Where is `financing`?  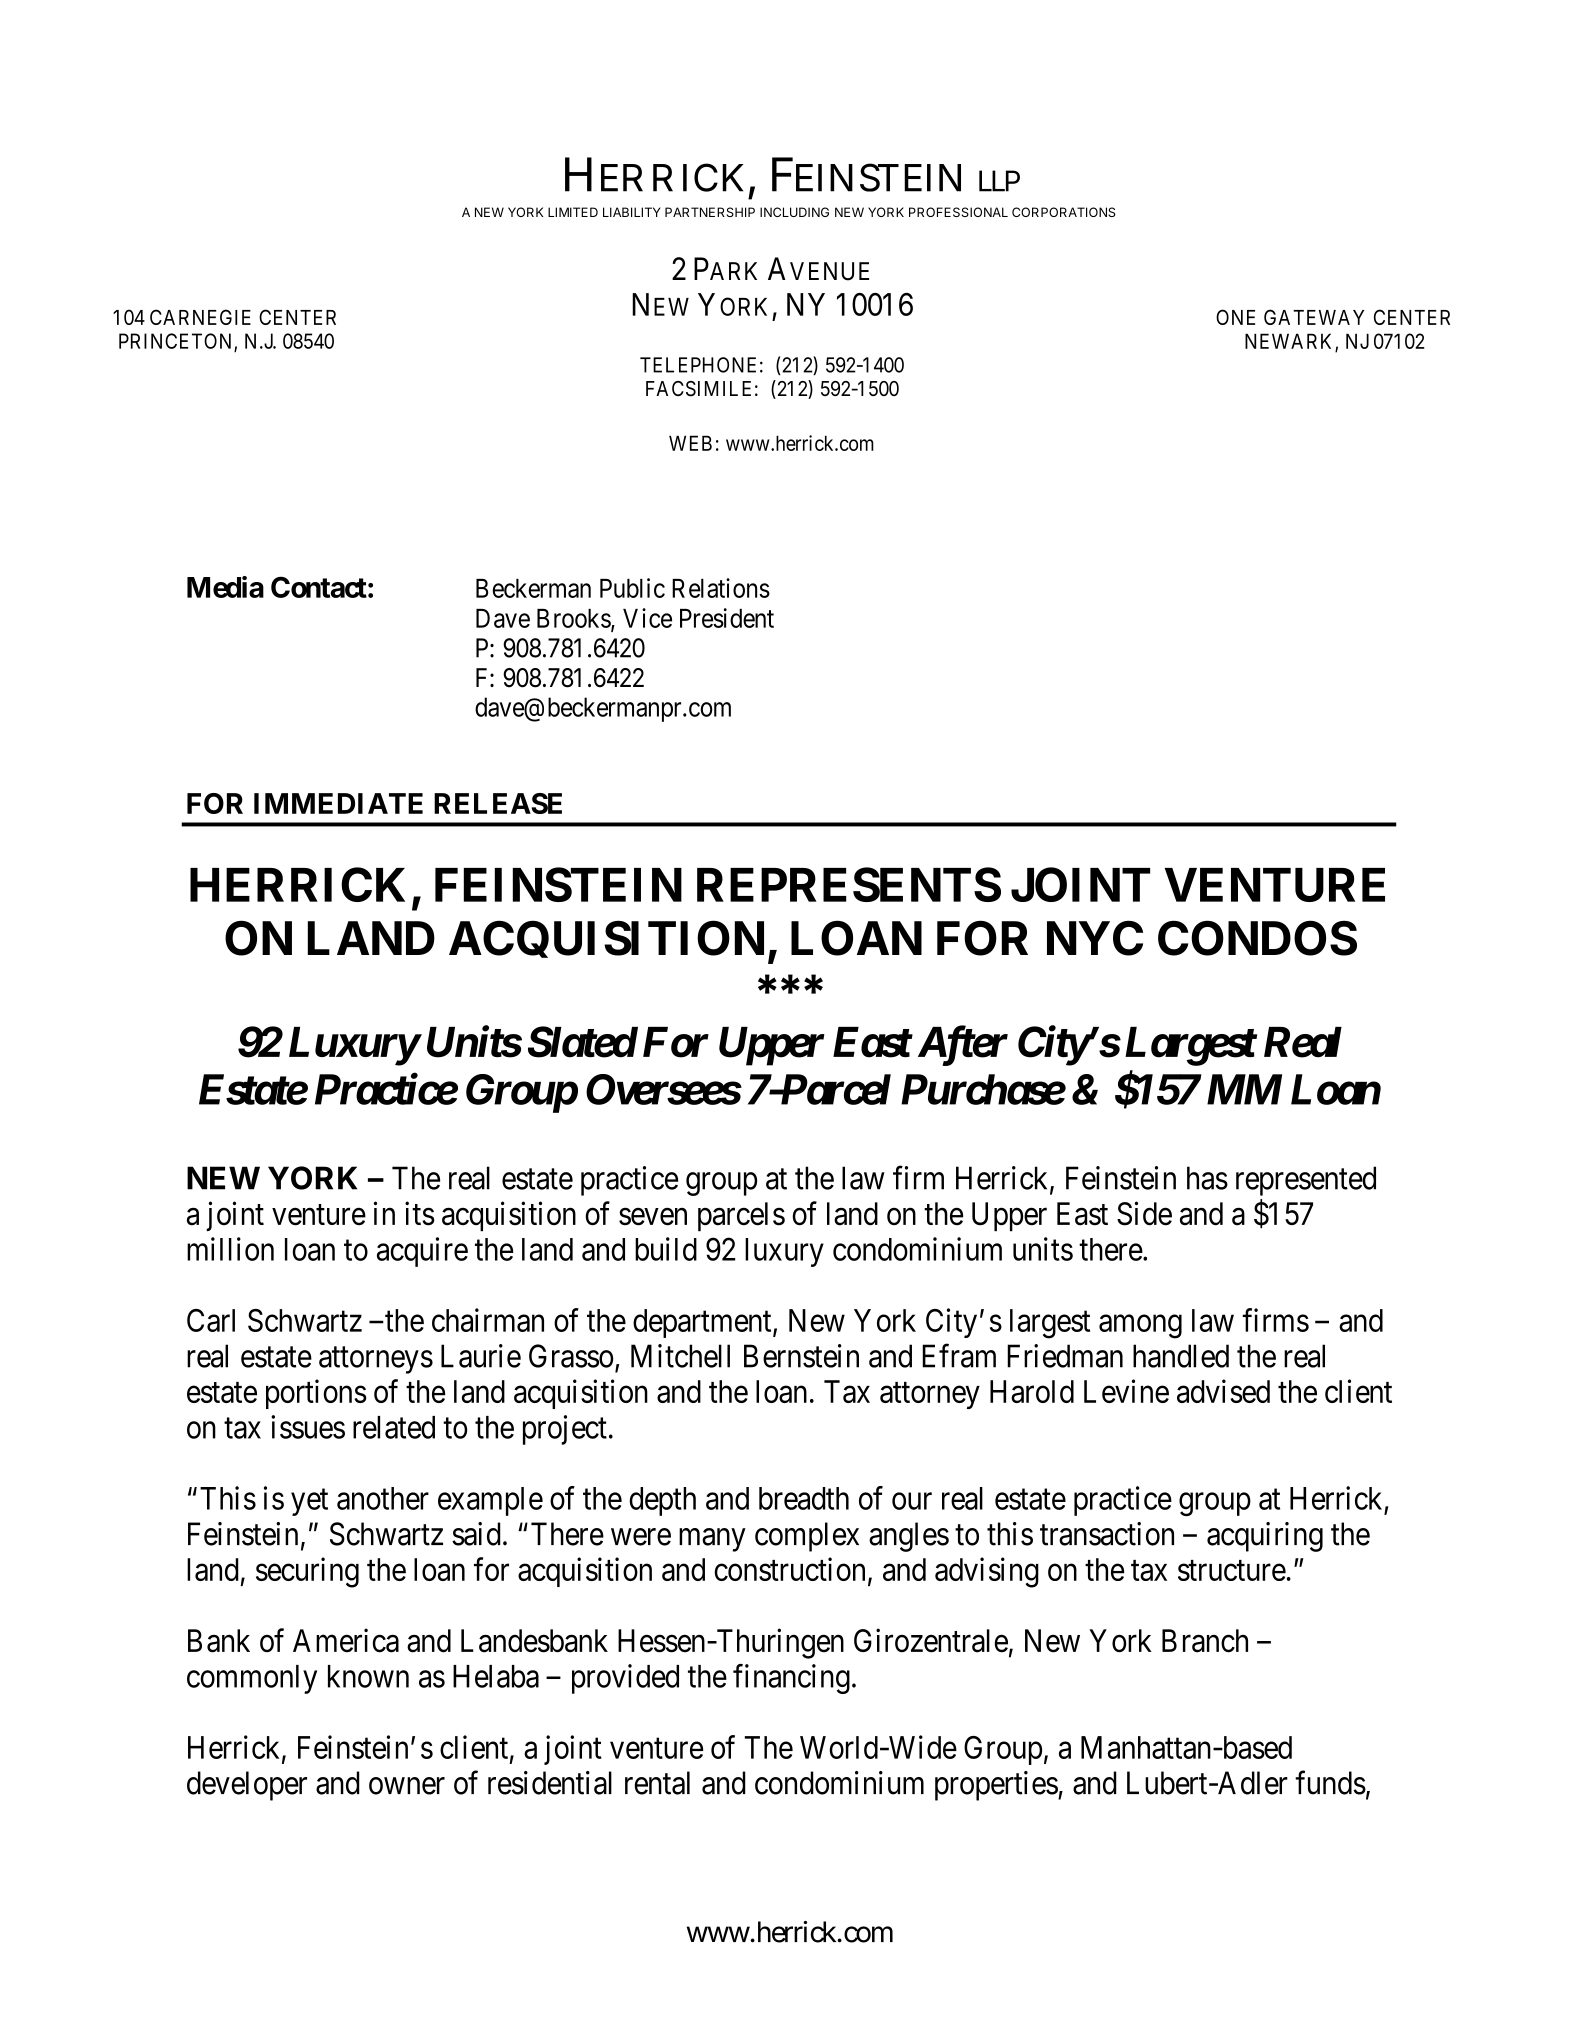 financing is located at coordinates (791, 1679).
